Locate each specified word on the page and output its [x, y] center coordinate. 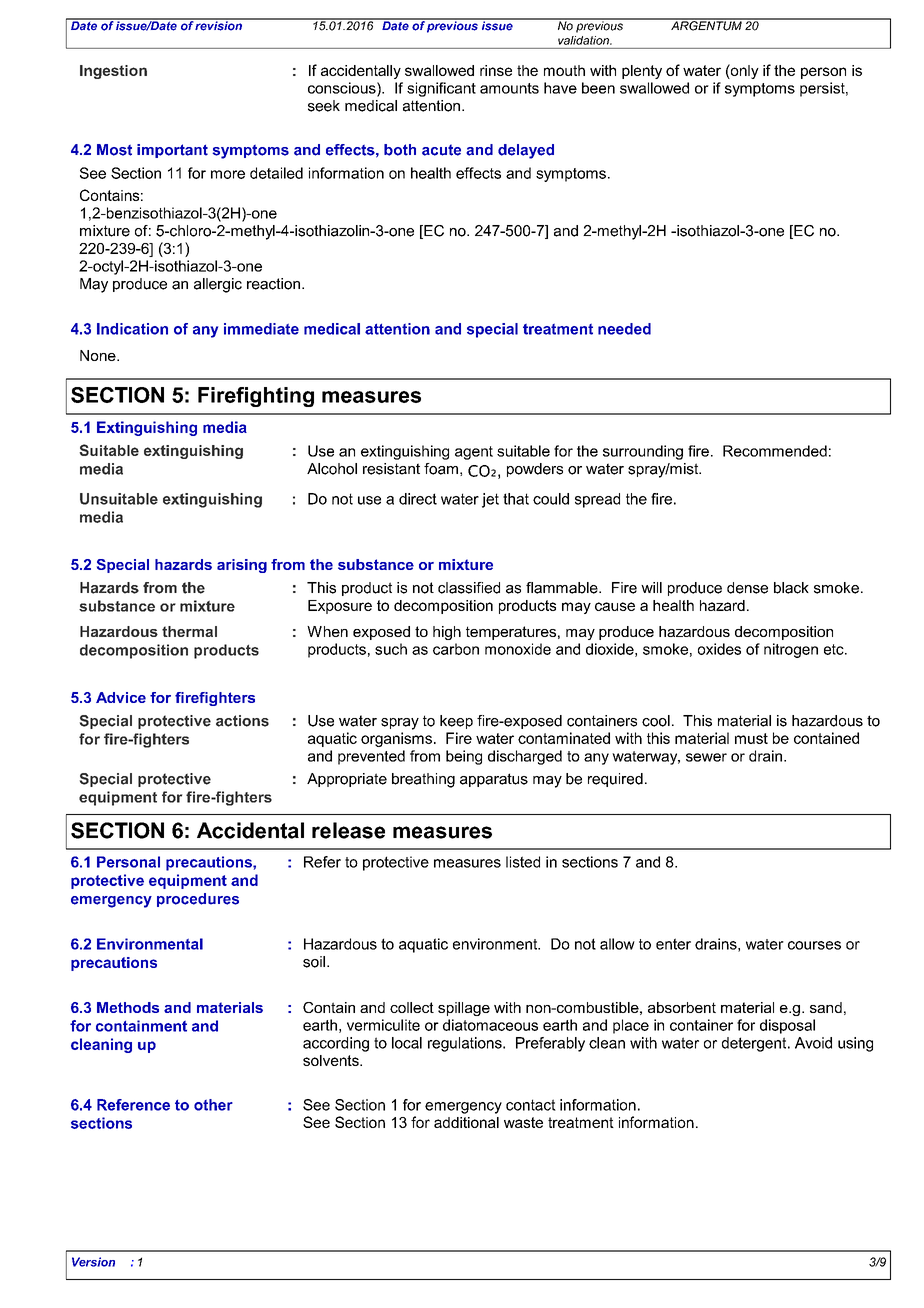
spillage [464, 1009]
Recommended [775, 451]
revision [219, 25]
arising [242, 566]
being [464, 757]
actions [242, 721]
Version [93, 1262]
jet [490, 500]
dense [747, 588]
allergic [218, 285]
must [751, 738]
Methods [128, 1007]
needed [624, 329]
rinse [496, 70]
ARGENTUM [706, 25]
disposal [787, 1026]
